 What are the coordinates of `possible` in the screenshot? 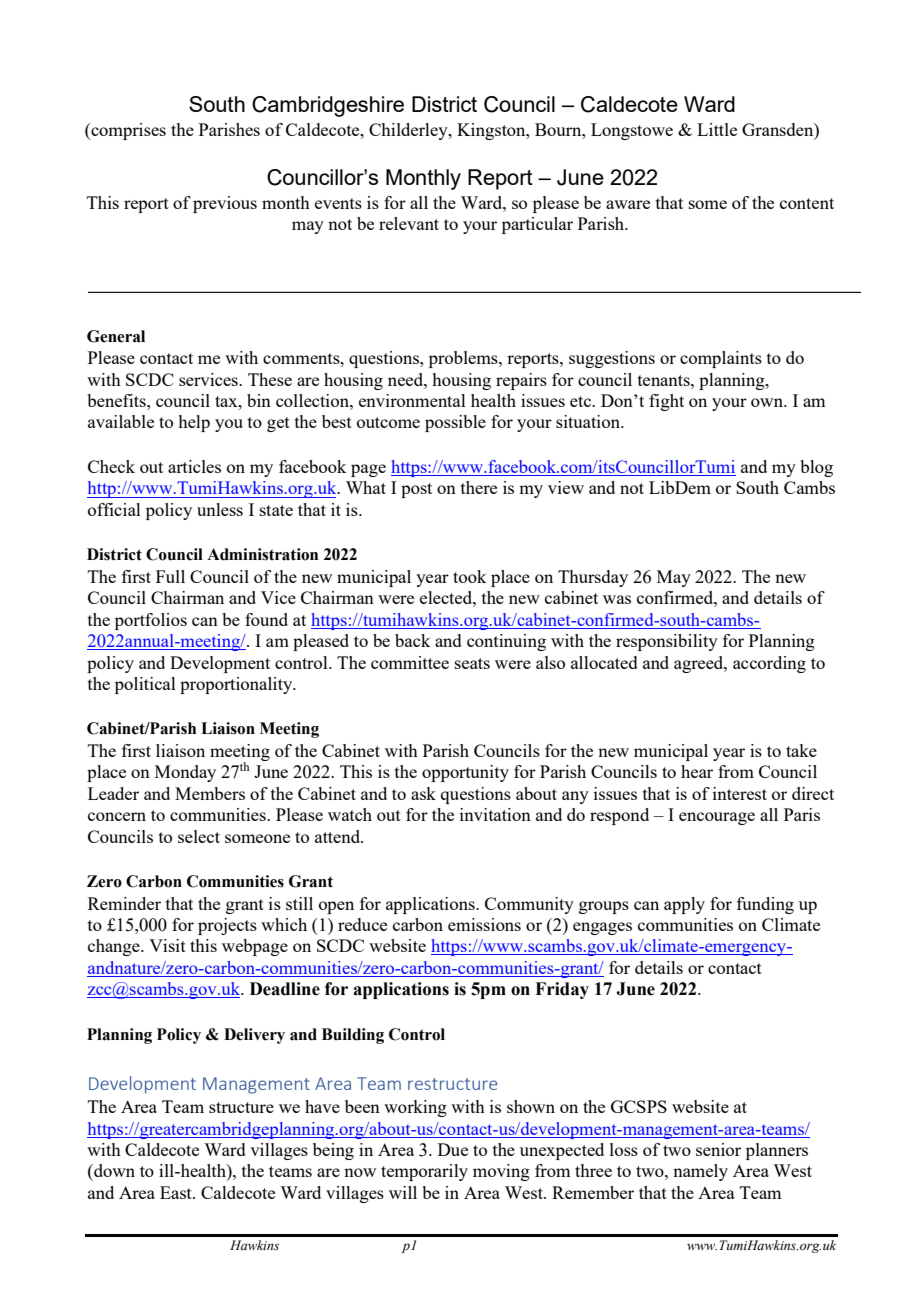 It's located at (455, 423).
